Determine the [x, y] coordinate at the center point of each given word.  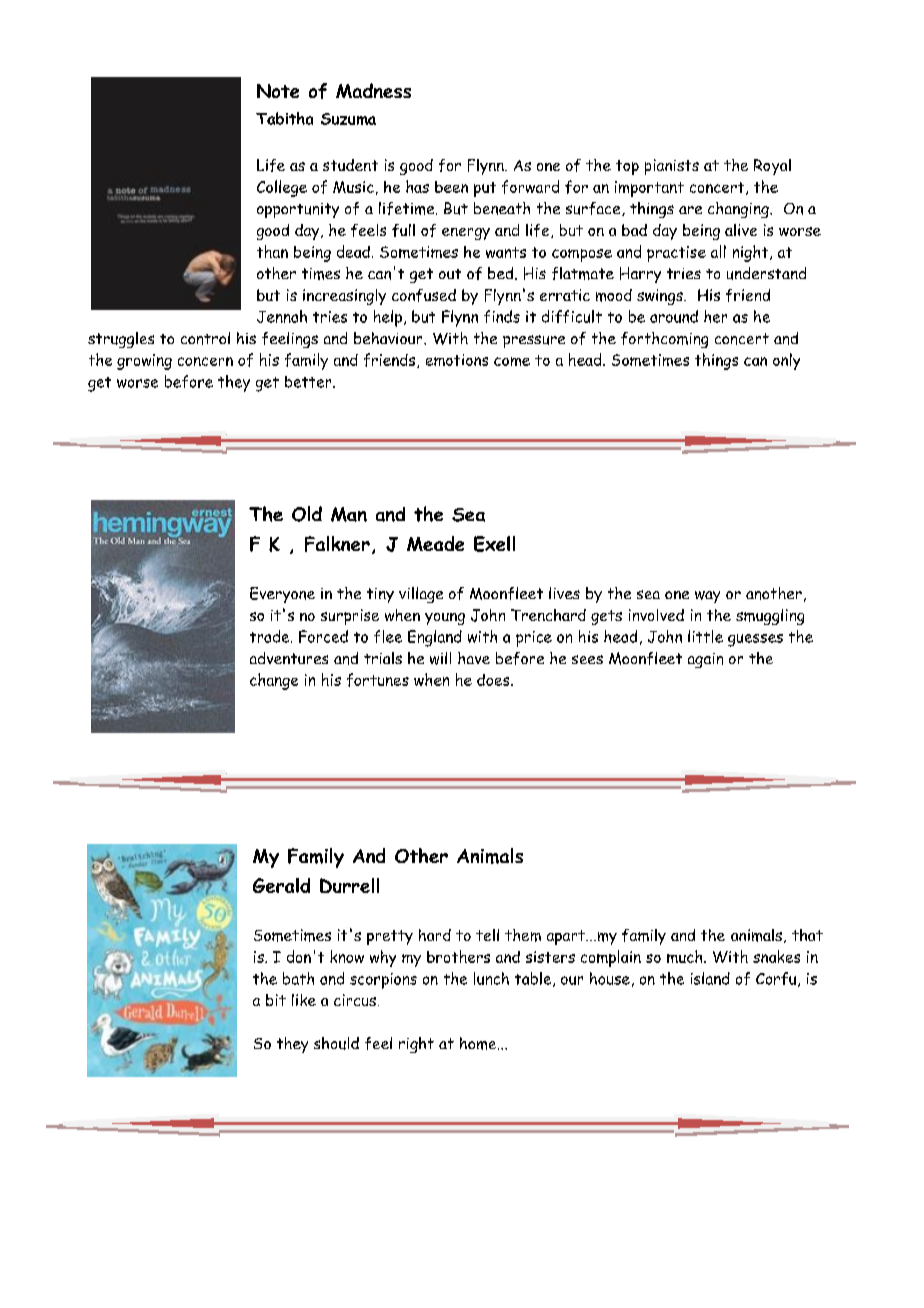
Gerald [281, 885]
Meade [435, 543]
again [705, 660]
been [451, 187]
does [494, 680]
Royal [772, 167]
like [304, 1000]
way [707, 597]
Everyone [282, 595]
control [205, 338]
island [710, 978]
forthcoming [664, 340]
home [479, 1043]
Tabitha [284, 118]
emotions [457, 360]
